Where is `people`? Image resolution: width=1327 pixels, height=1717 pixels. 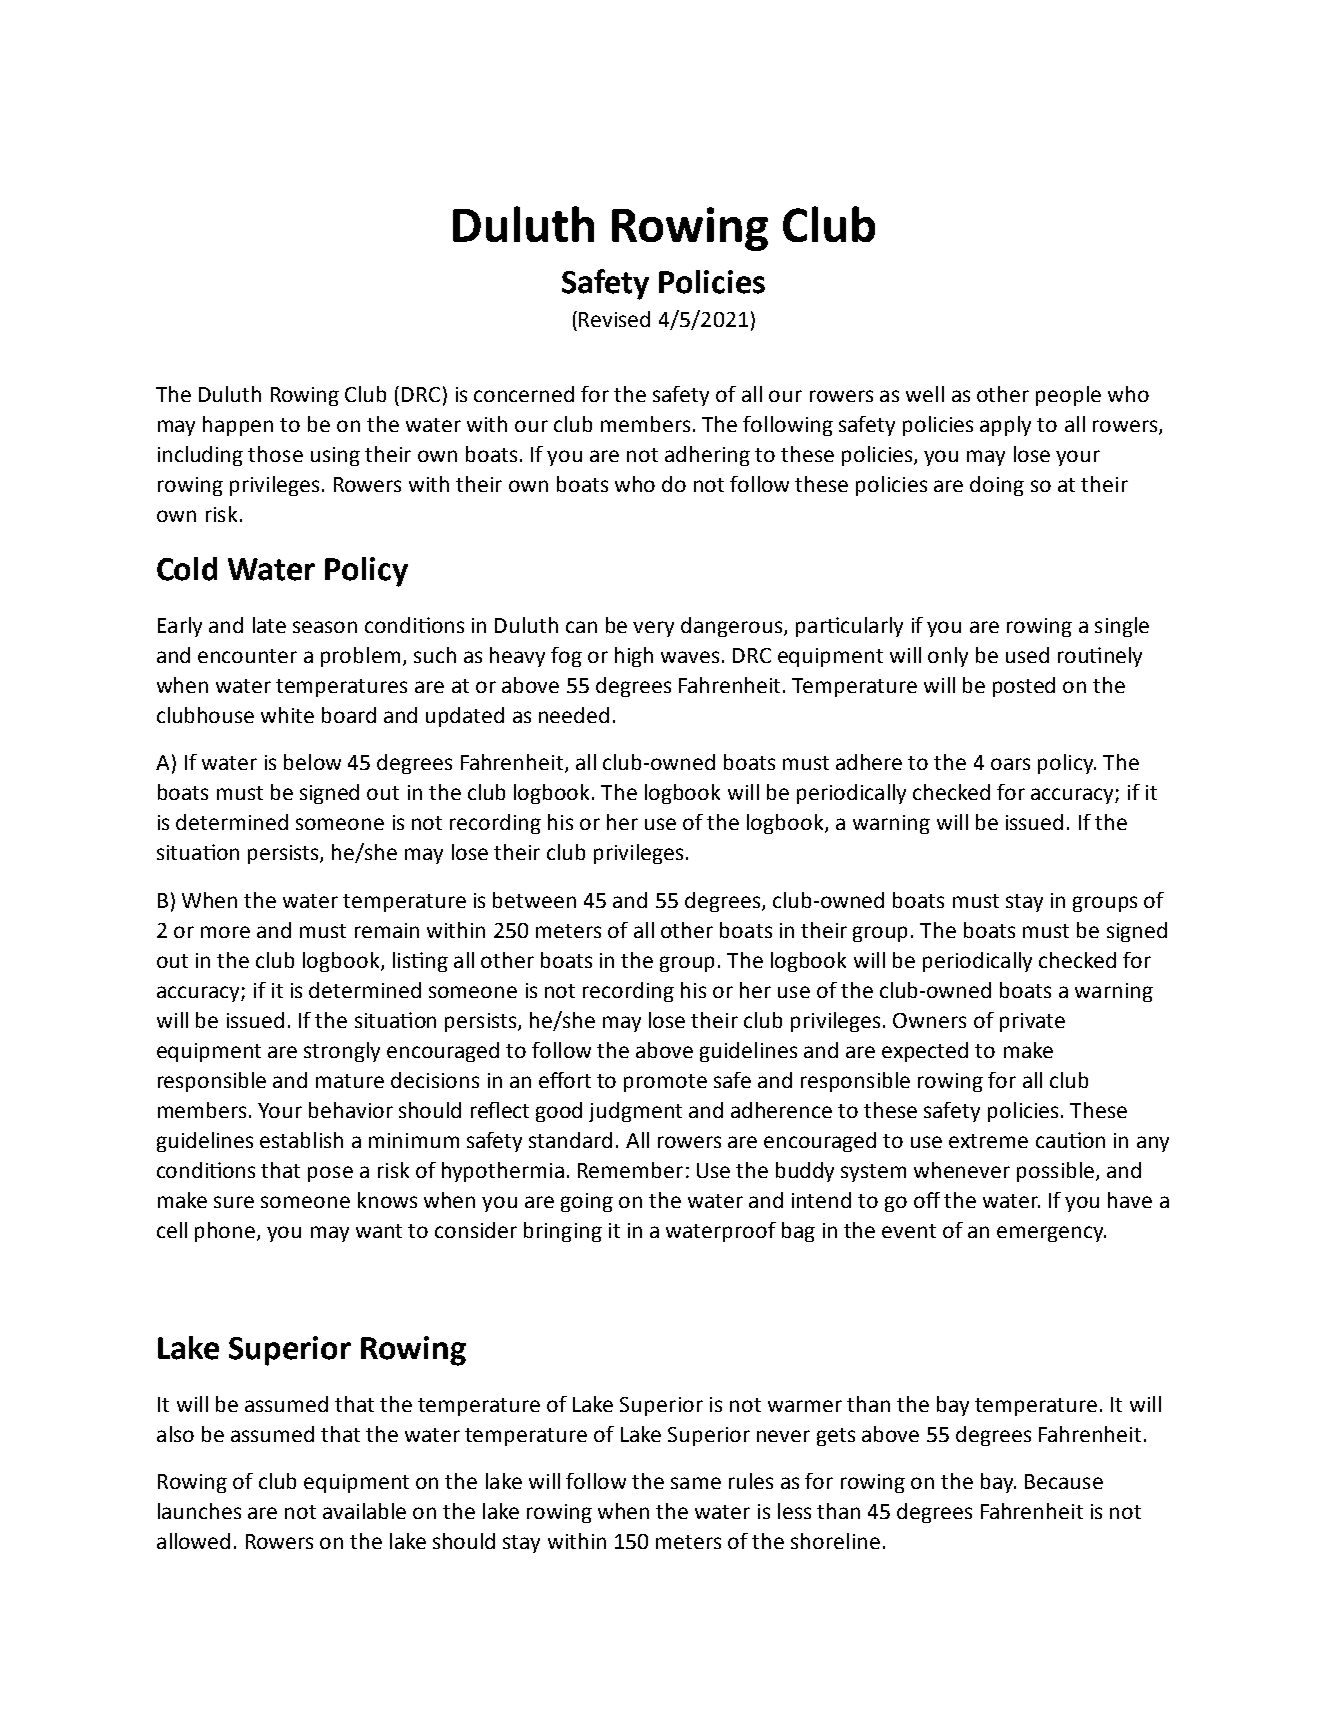
people is located at coordinates (1068, 396).
